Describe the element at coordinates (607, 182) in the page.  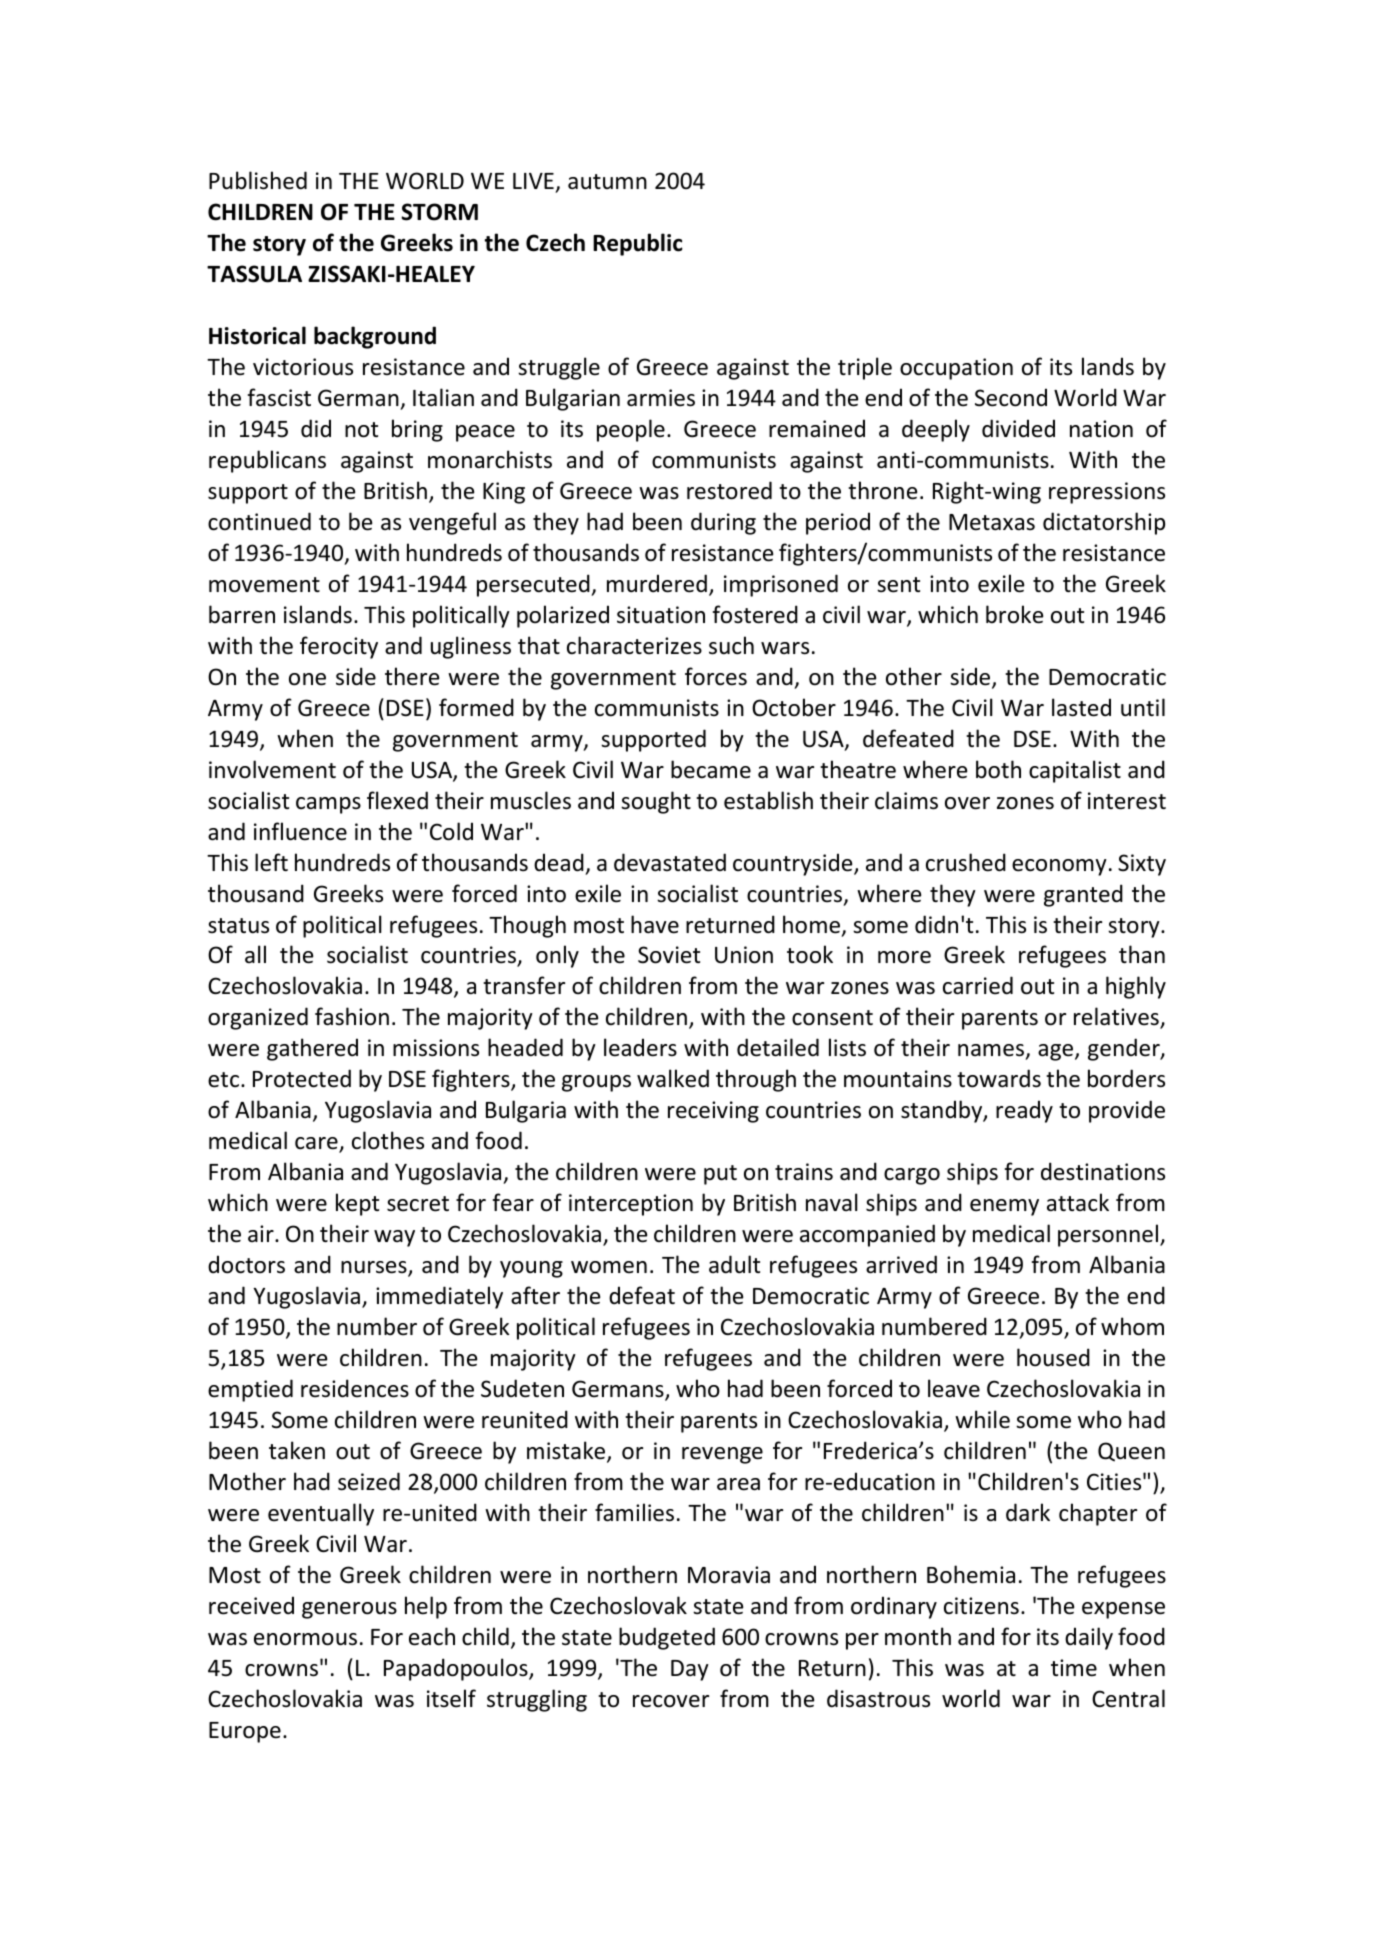
I see `autumn` at that location.
